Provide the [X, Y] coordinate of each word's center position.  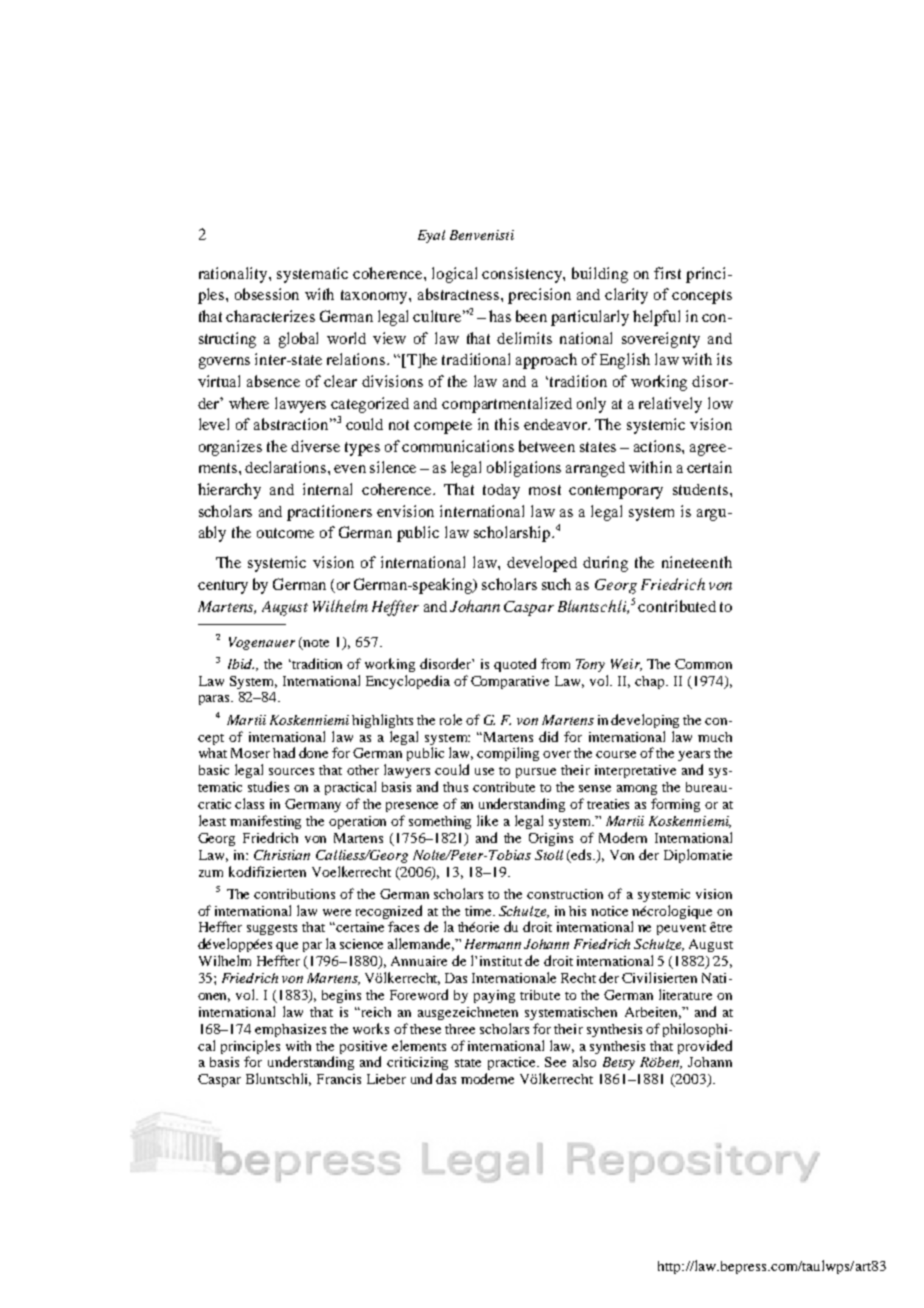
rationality [234, 275]
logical [454, 275]
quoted [515, 665]
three [460, 1029]
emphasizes [290, 1030]
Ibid [241, 664]
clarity [626, 296]
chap [651, 682]
